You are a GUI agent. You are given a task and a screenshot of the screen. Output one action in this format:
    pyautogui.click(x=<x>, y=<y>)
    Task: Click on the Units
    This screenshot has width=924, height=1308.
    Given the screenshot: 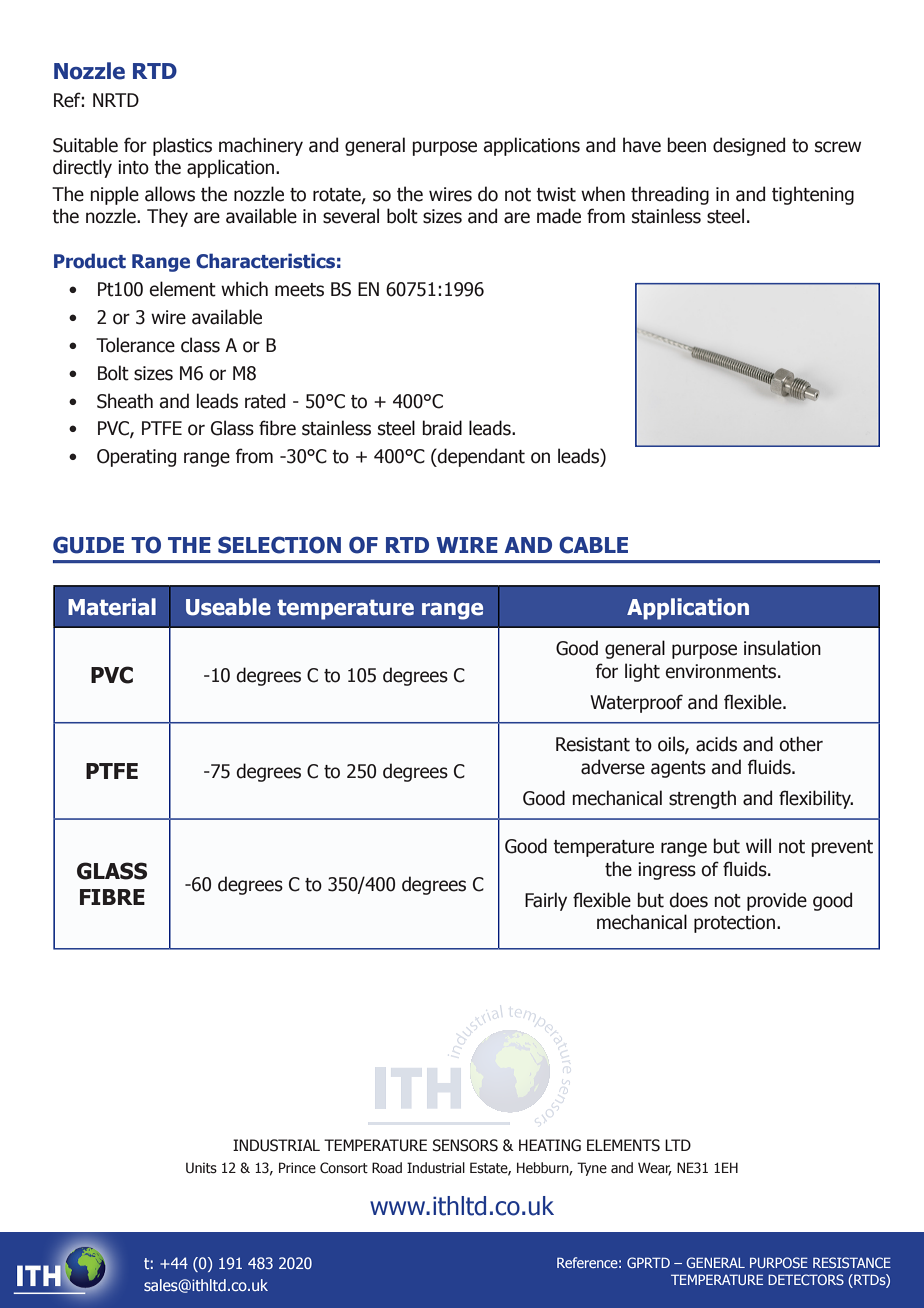 What is the action you would take?
    pyautogui.click(x=201, y=1168)
